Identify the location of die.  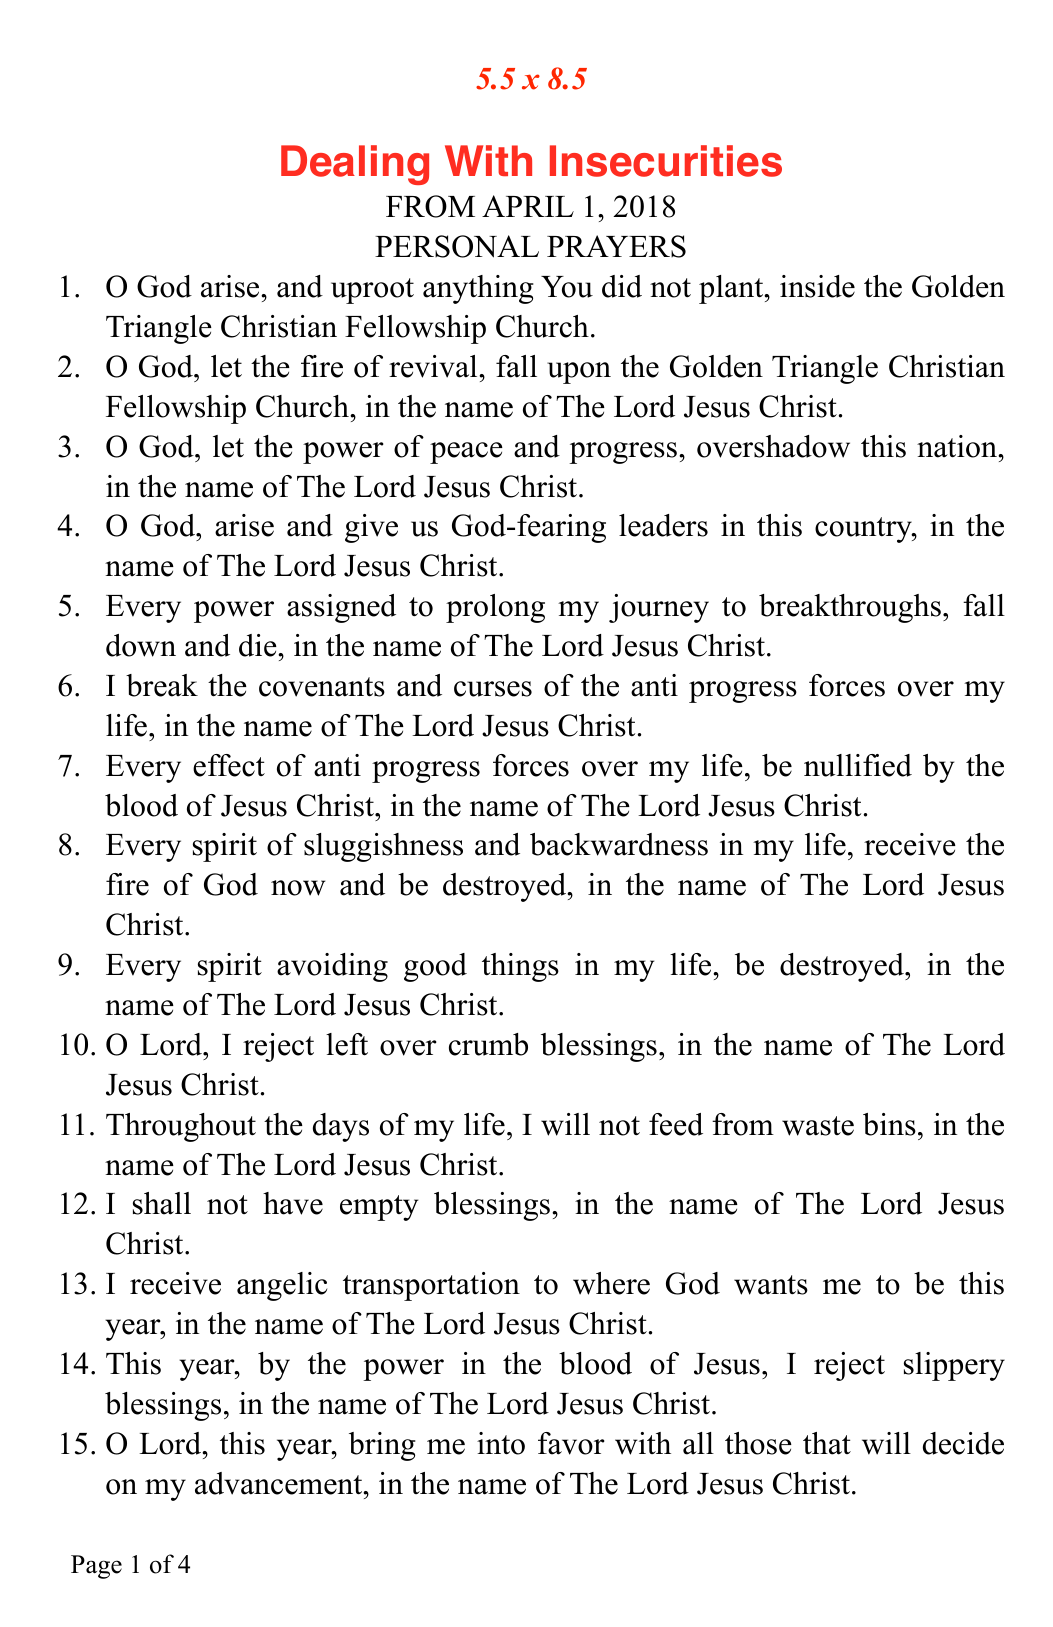
(259, 645).
